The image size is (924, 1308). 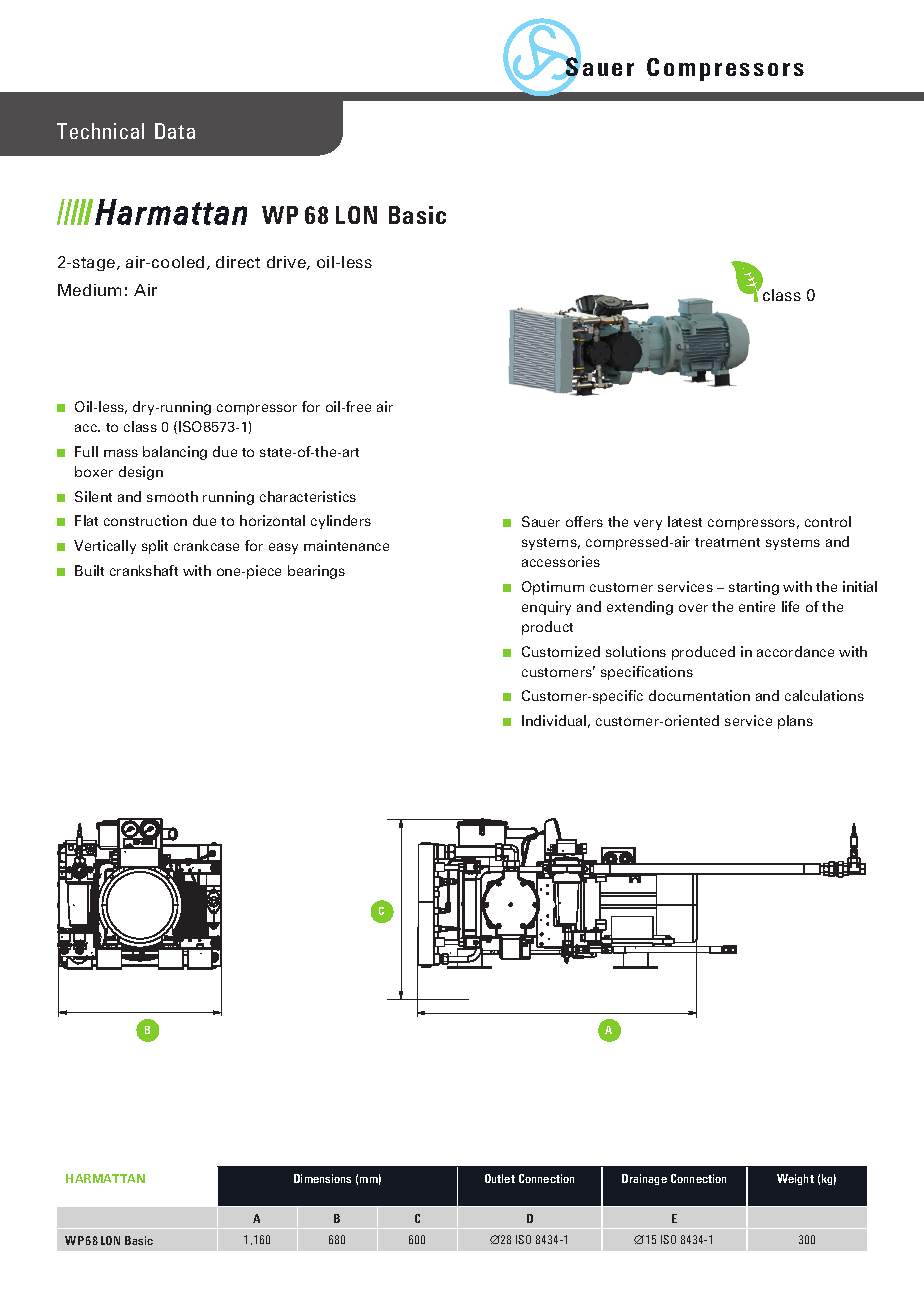 I want to click on drive, so click(x=287, y=263).
